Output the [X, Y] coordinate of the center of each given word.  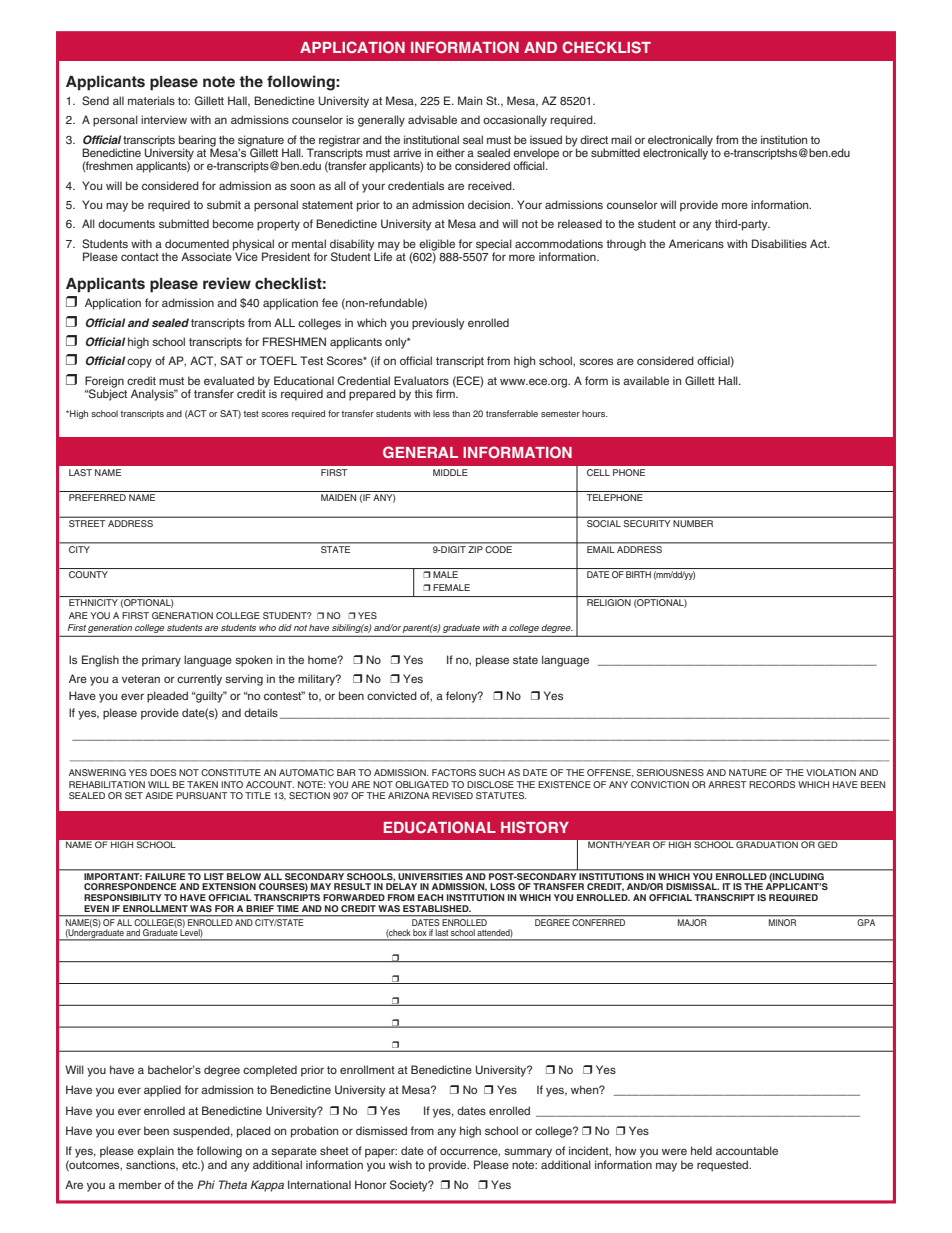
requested [724, 1166]
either [450, 152]
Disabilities [779, 243]
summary [528, 1153]
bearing [198, 142]
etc [191, 1165]
